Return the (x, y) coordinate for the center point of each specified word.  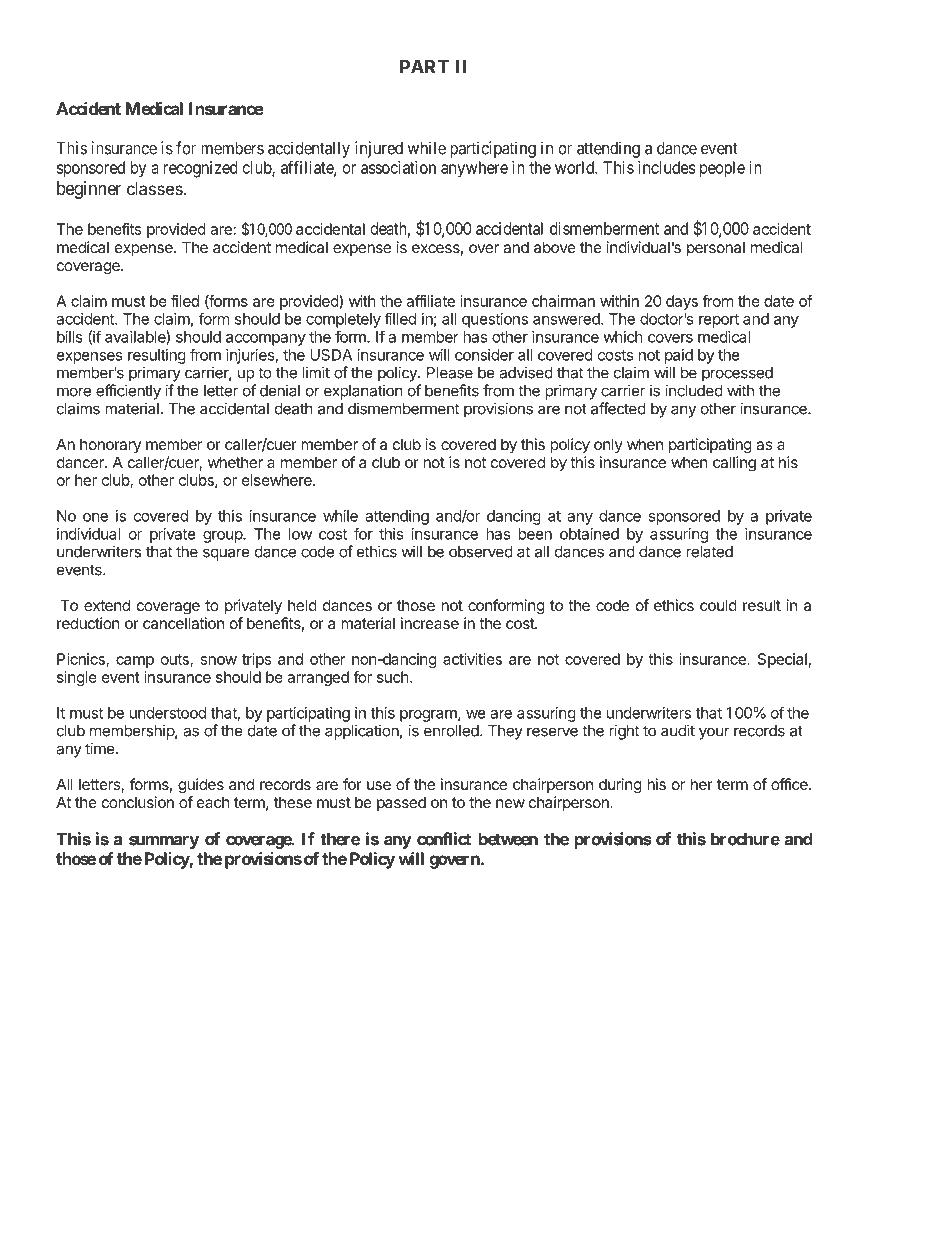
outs (176, 660)
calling (734, 464)
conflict (444, 839)
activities (472, 659)
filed (185, 301)
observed (481, 552)
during (620, 786)
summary (164, 842)
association (398, 167)
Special (782, 660)
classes (156, 188)
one (95, 517)
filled (400, 319)
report (719, 321)
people (722, 169)
